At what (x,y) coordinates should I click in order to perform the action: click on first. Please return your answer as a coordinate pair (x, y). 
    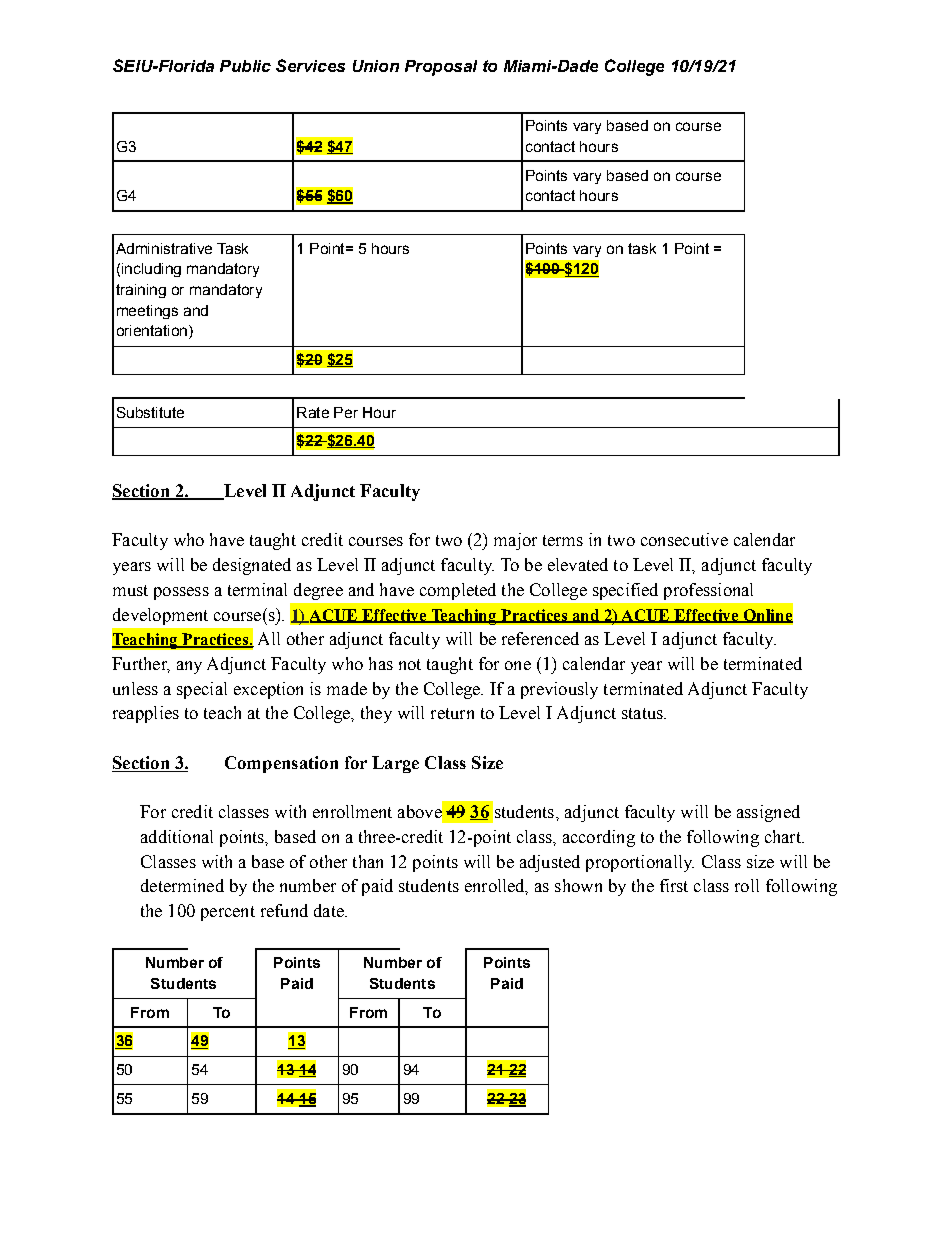
    Looking at the image, I should click on (674, 885).
